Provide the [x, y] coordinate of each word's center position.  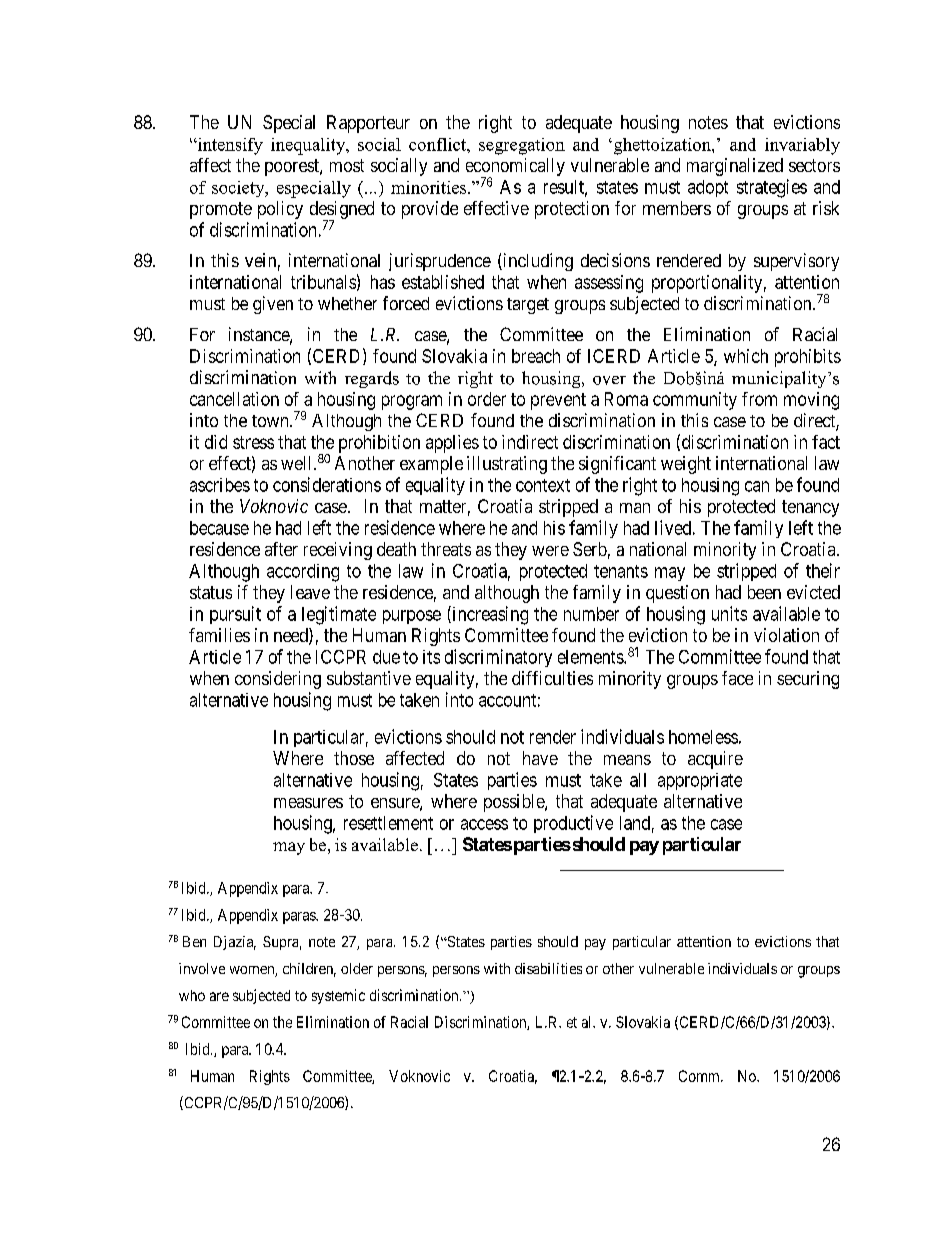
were [550, 551]
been [764, 592]
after [281, 549]
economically [515, 168]
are [219, 996]
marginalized [735, 167]
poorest [293, 167]
